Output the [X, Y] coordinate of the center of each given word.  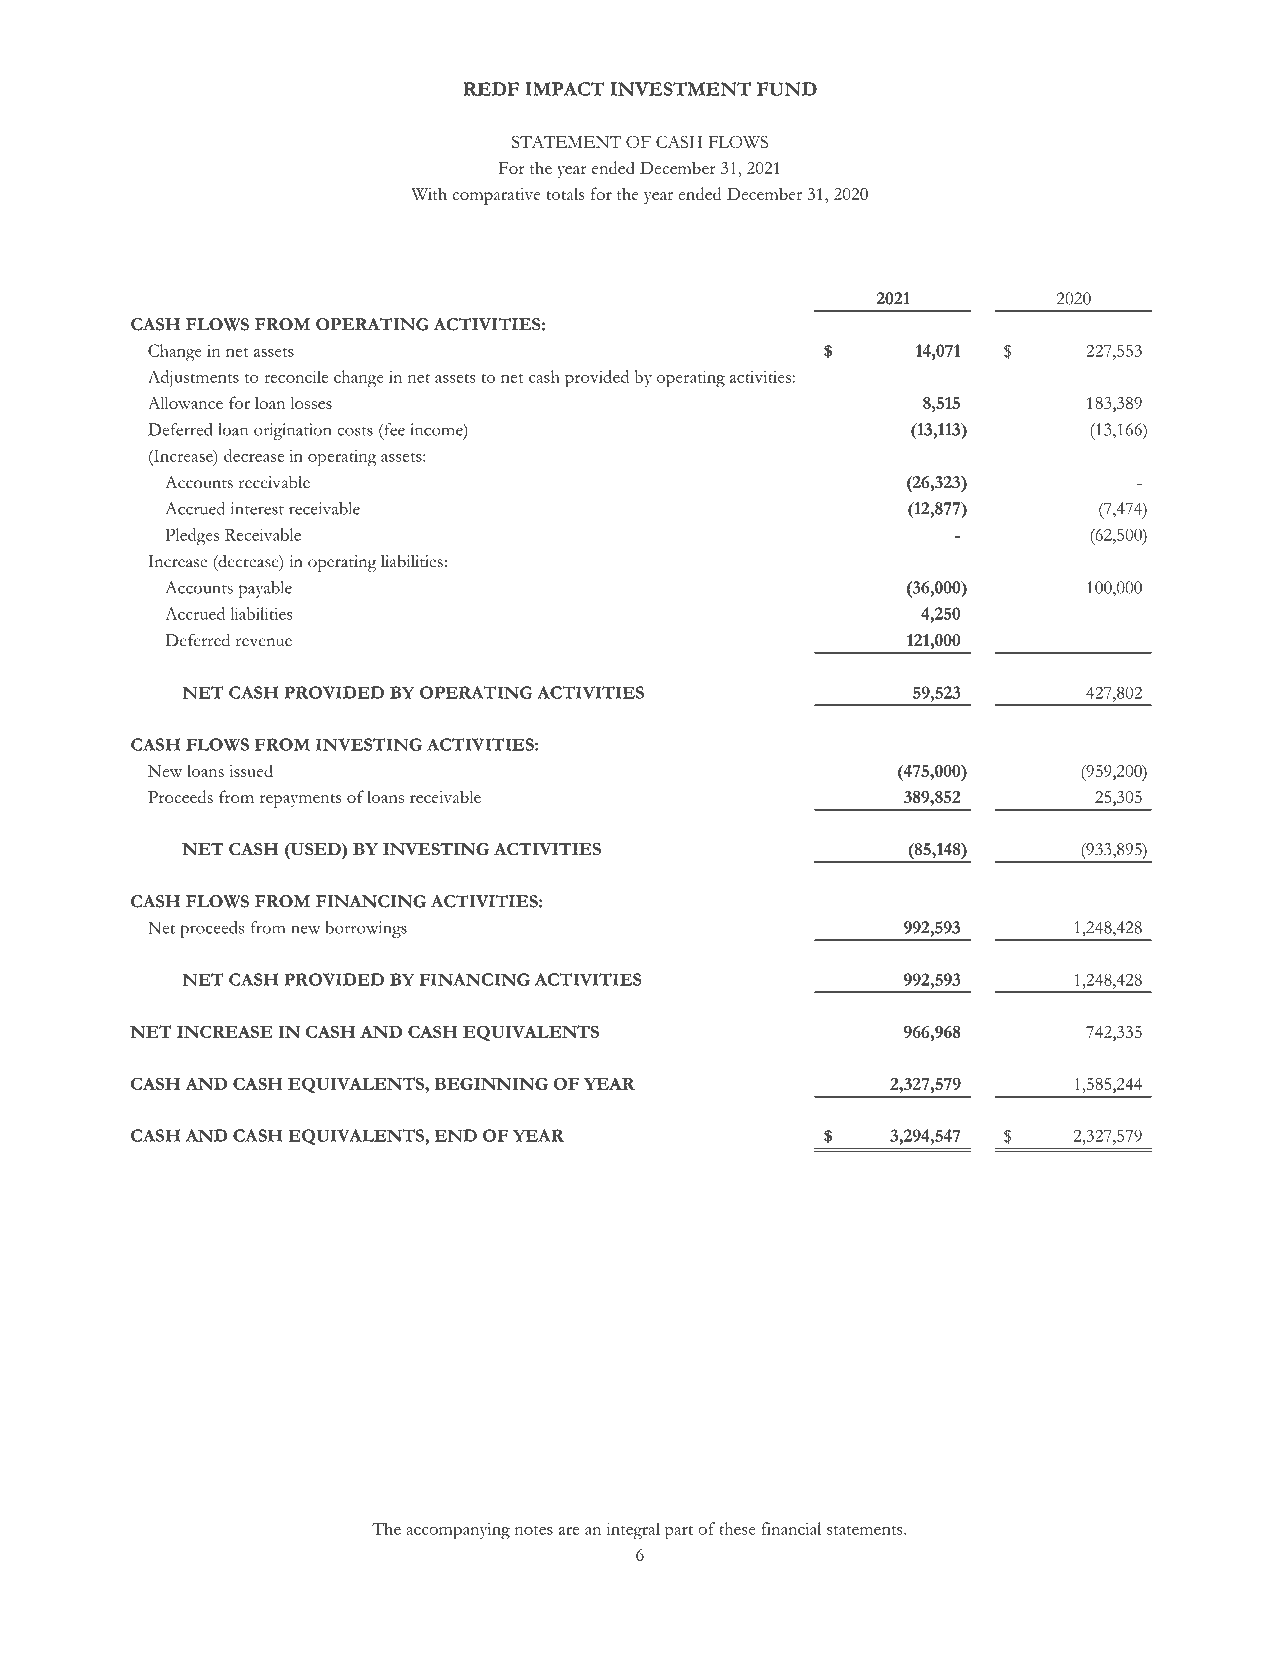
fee [393, 429]
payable [265, 589]
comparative [496, 196]
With [429, 194]
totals [565, 193]
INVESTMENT [681, 89]
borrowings [366, 929]
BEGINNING [491, 1083]
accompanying [458, 1531]
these [737, 1528]
